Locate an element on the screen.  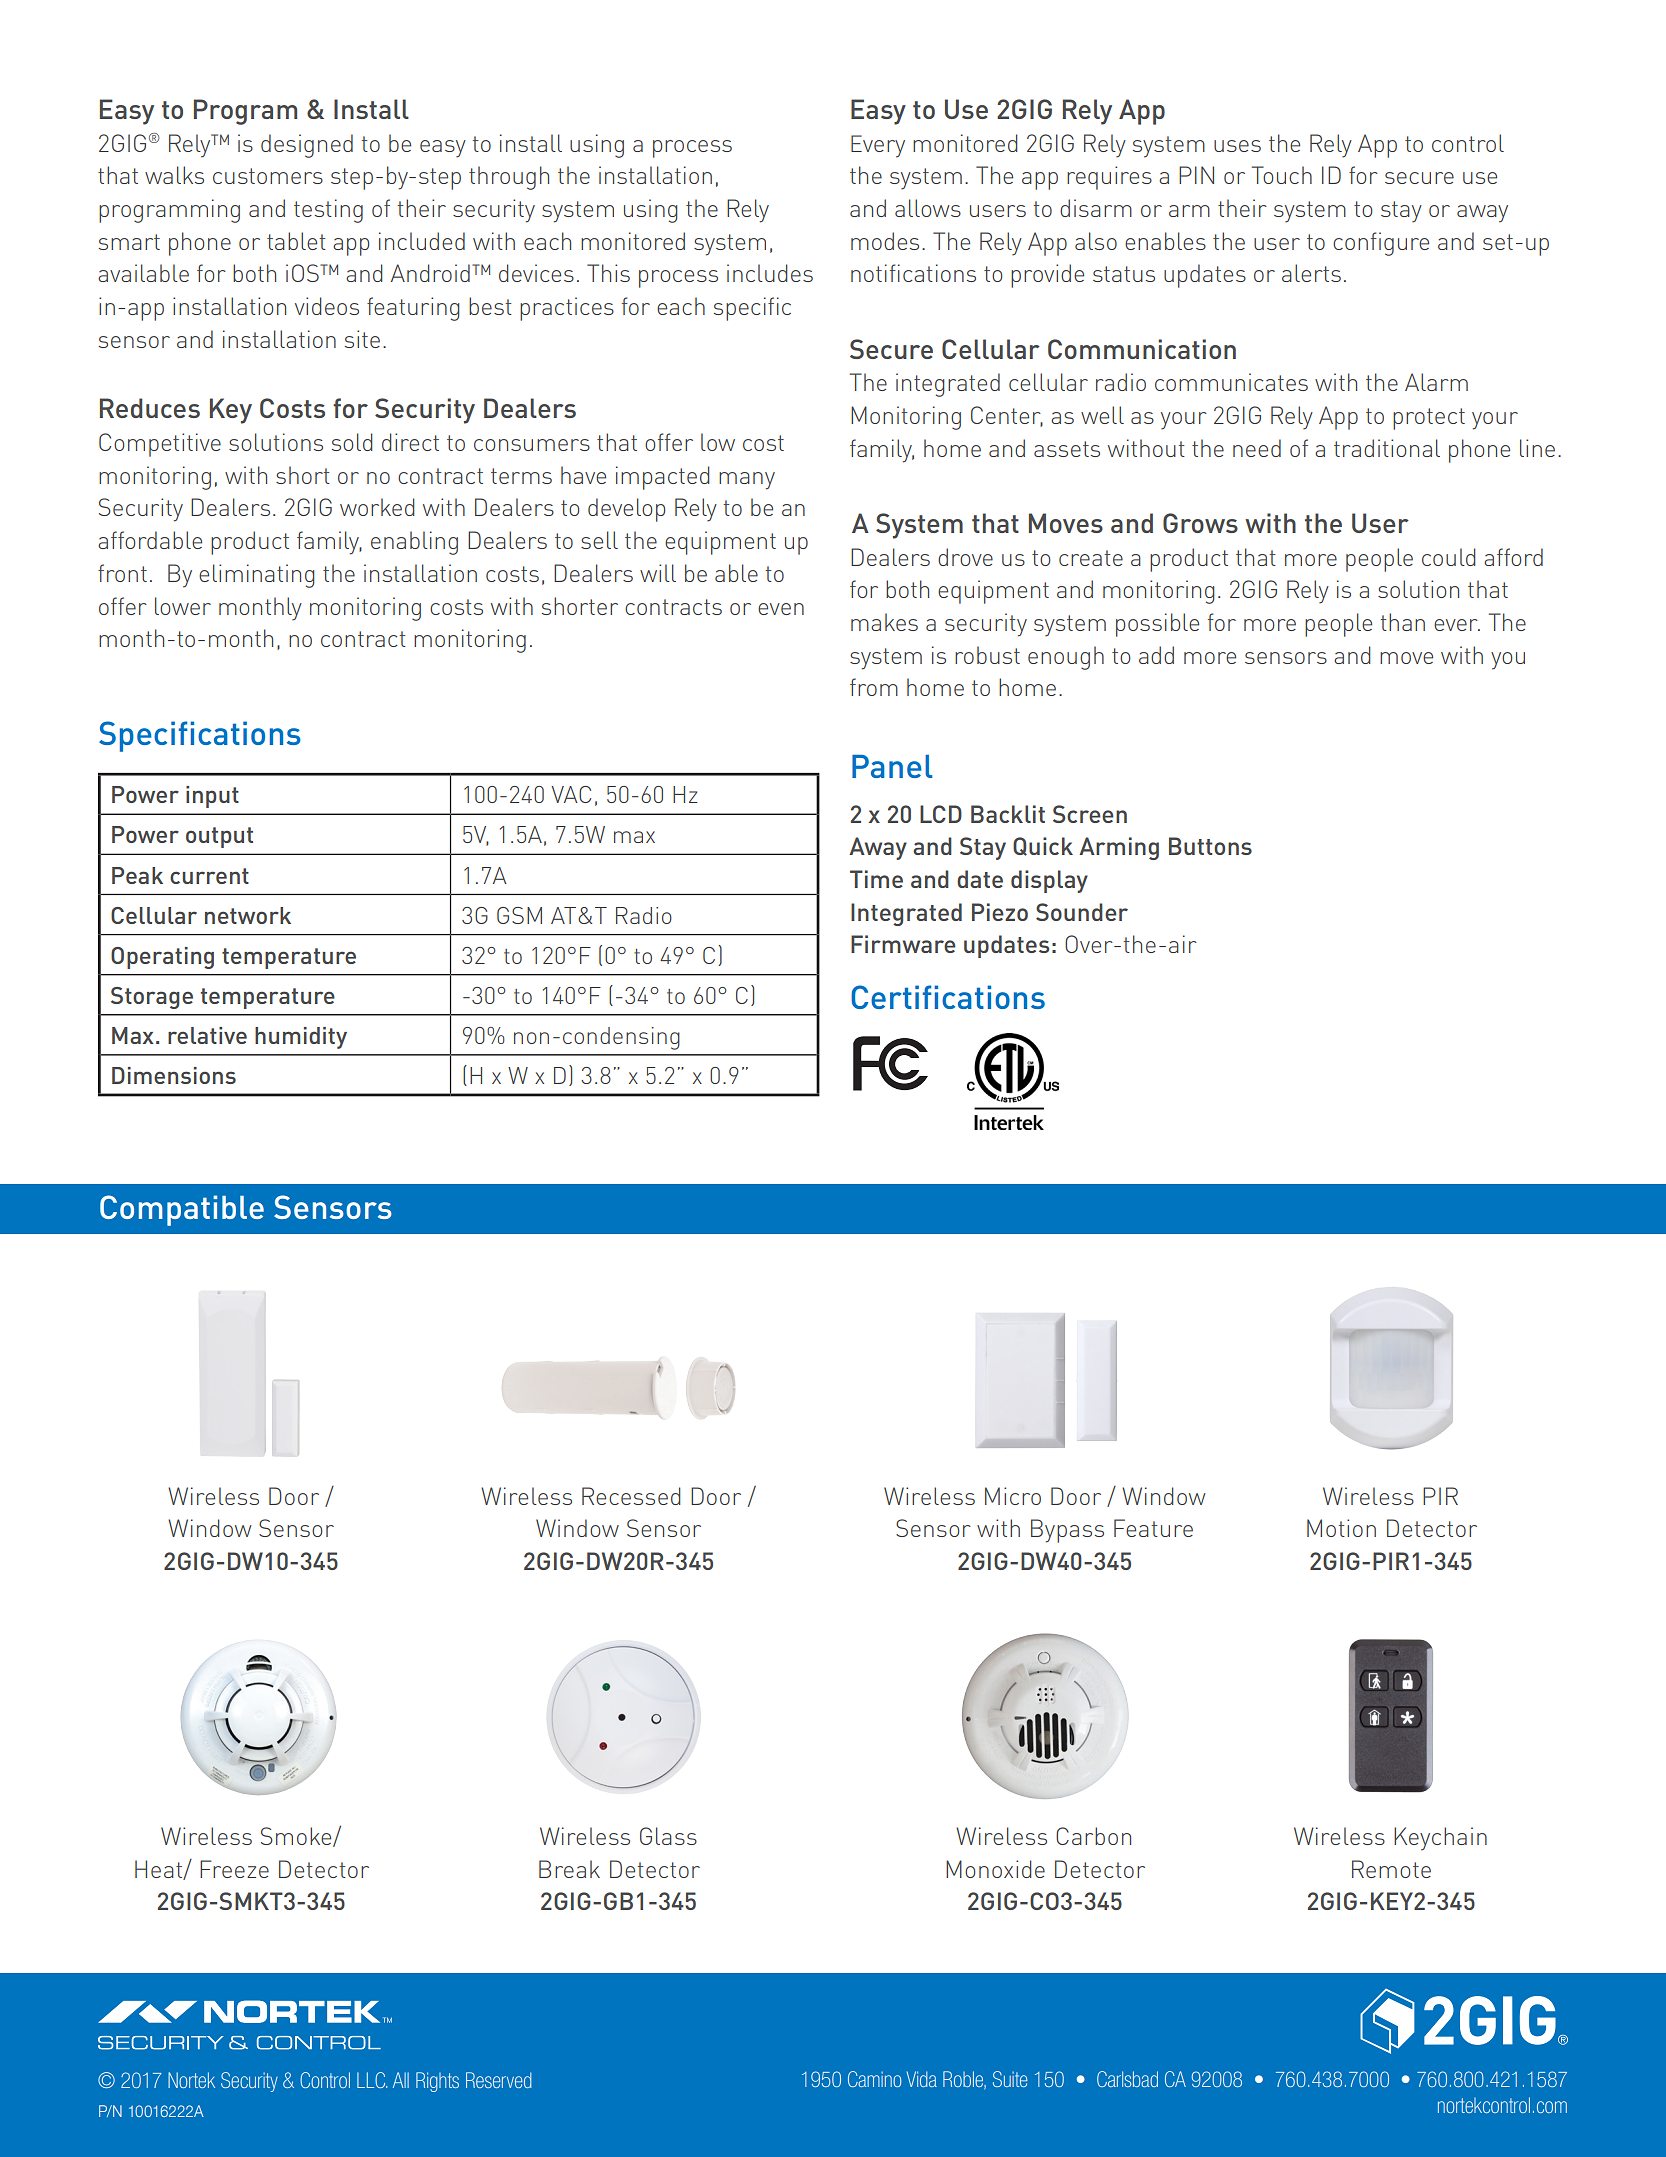
Sounder is located at coordinates (1082, 912).
